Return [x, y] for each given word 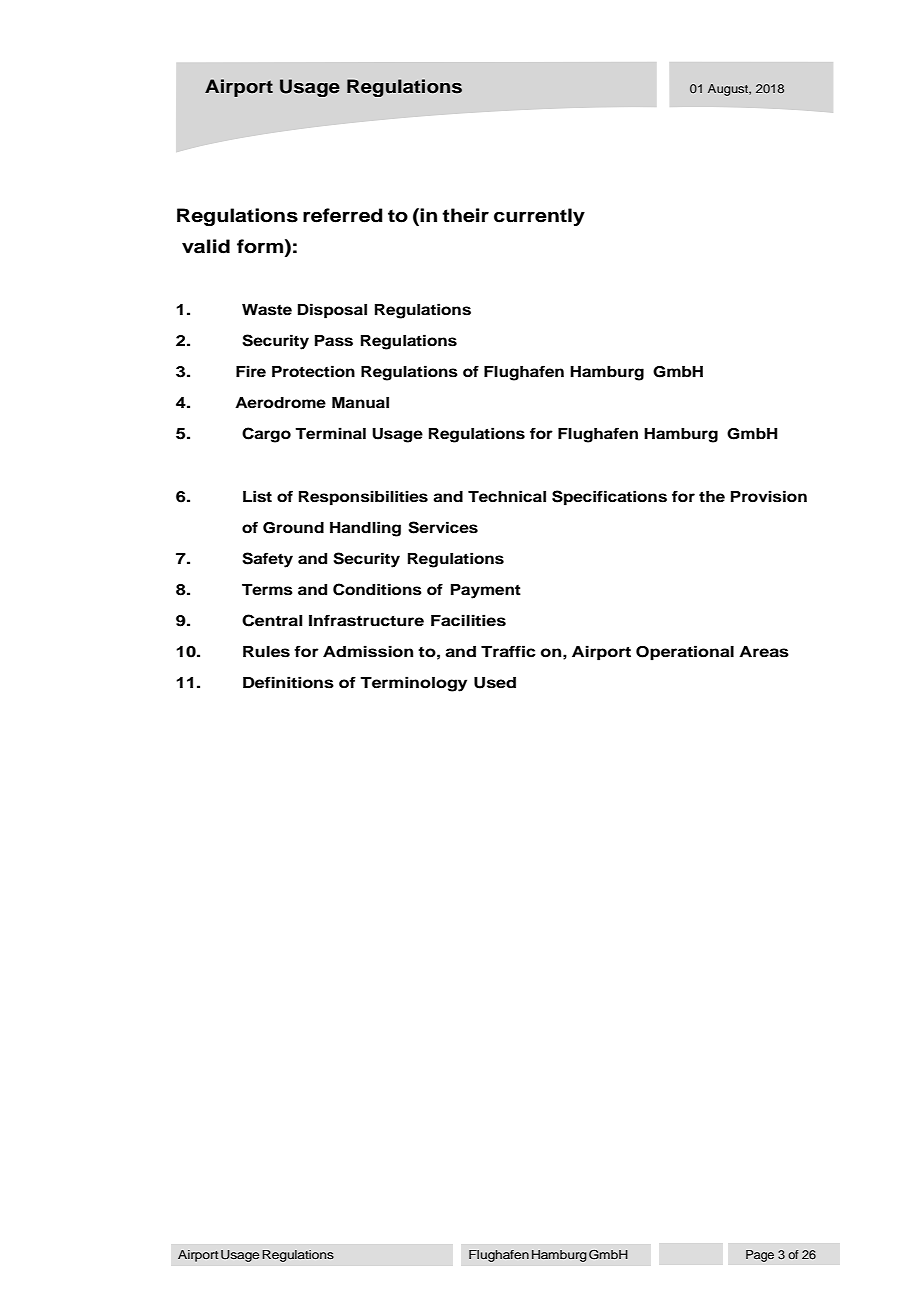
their [465, 215]
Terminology [413, 684]
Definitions [288, 682]
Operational [685, 653]
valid [206, 246]
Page [760, 1256]
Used [495, 683]
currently [539, 217]
